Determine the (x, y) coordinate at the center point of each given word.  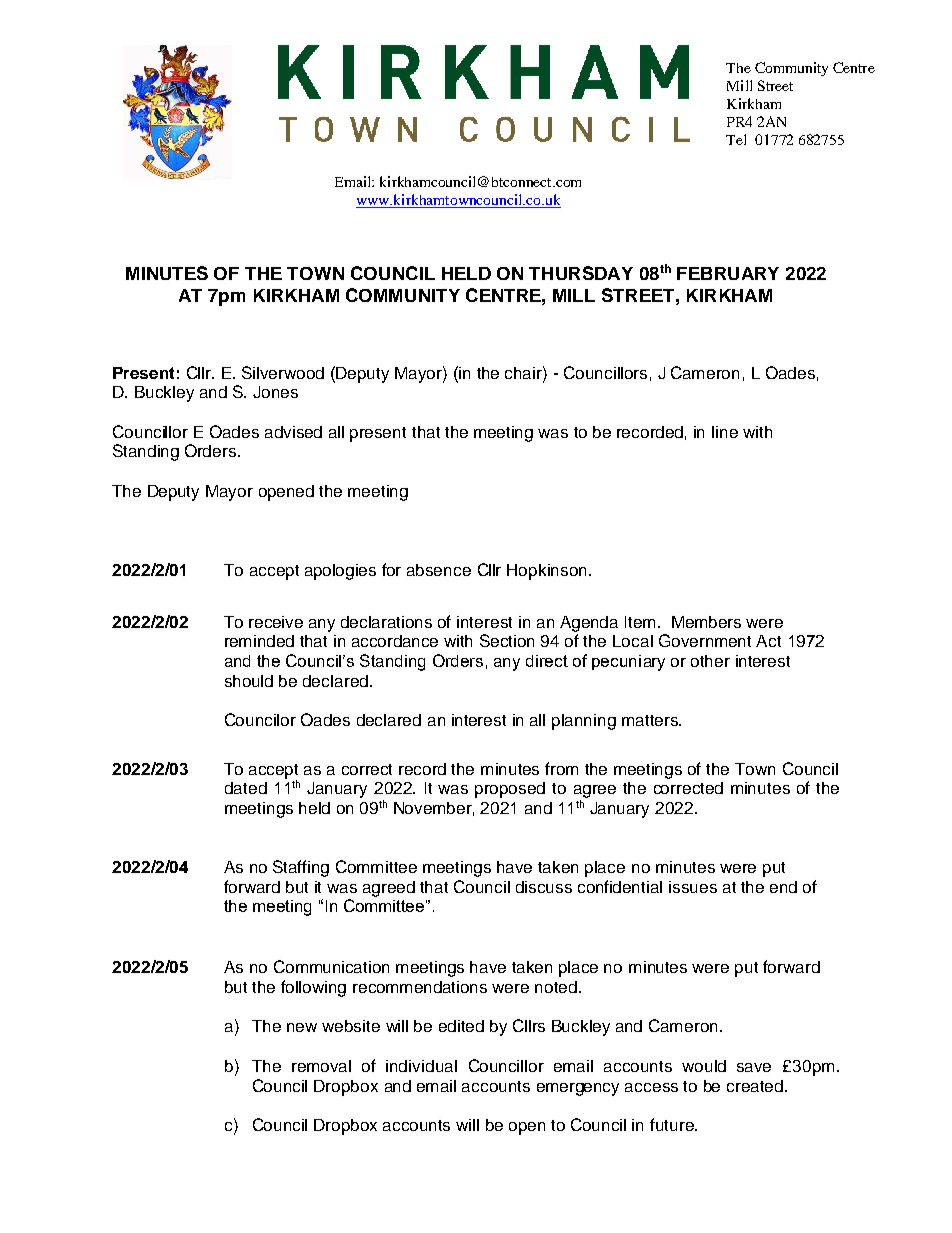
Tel (736, 139)
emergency (578, 1089)
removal (321, 1066)
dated (246, 788)
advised (293, 432)
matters (651, 720)
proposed (510, 790)
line (725, 432)
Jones (275, 392)
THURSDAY (581, 273)
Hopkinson (546, 572)
